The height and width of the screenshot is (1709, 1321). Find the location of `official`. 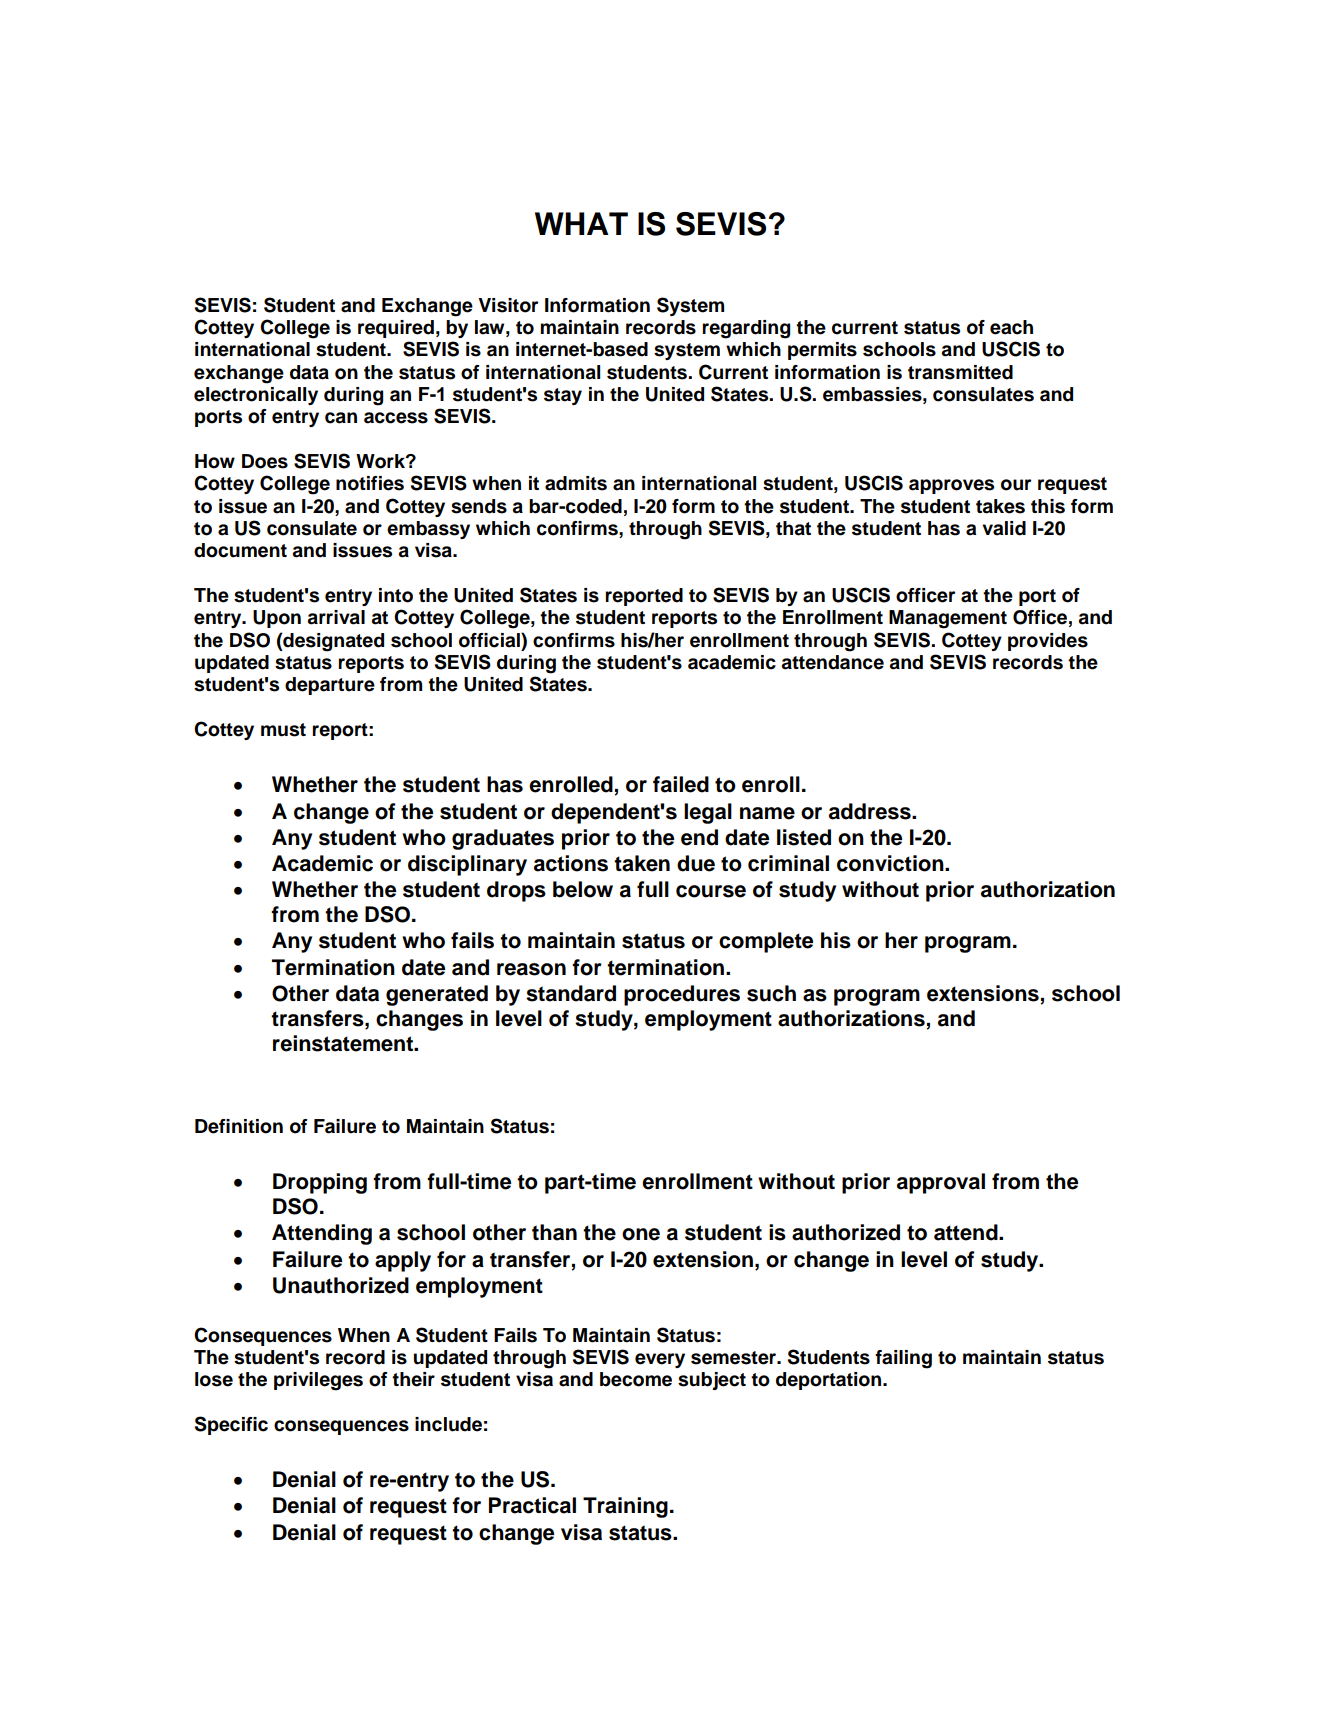

official is located at coordinates (490, 640).
